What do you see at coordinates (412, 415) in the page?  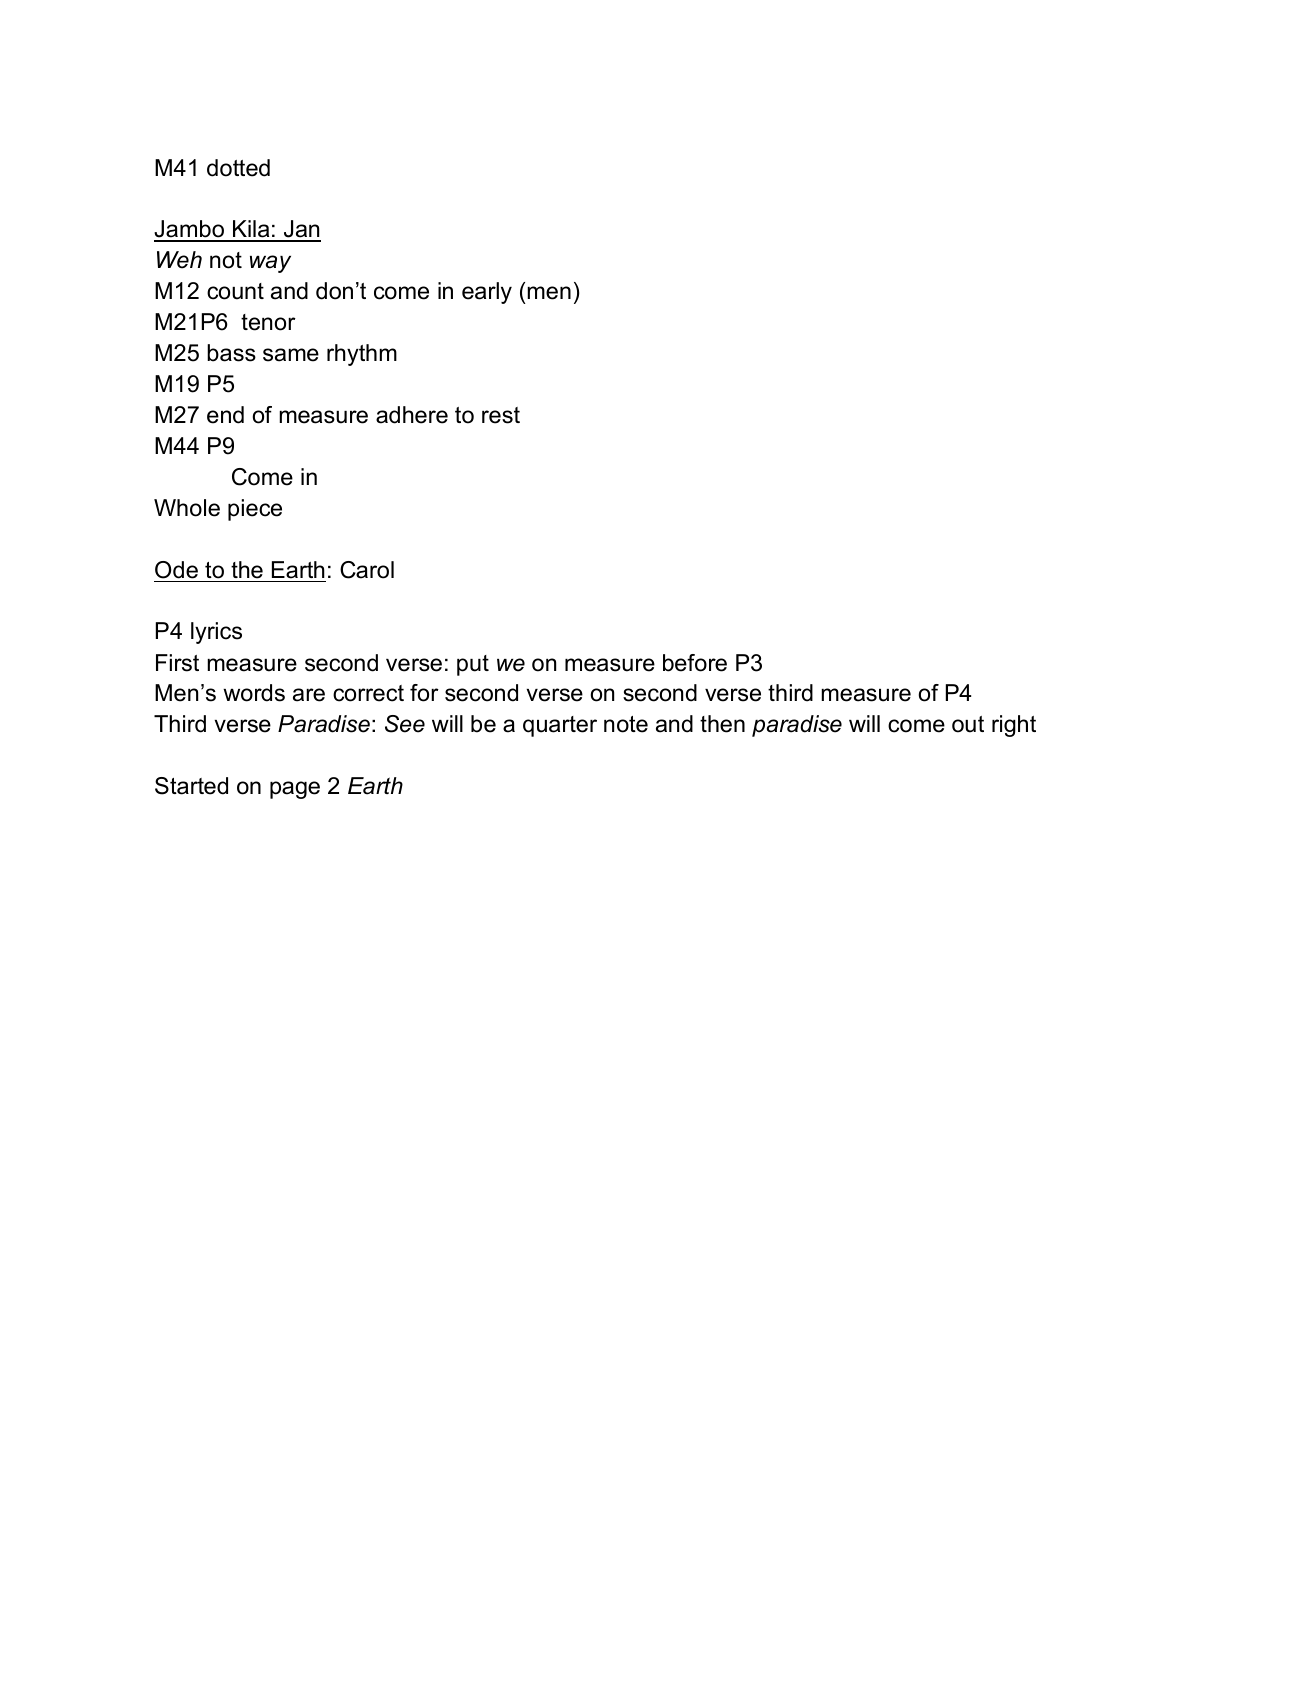 I see `adhere` at bounding box center [412, 415].
